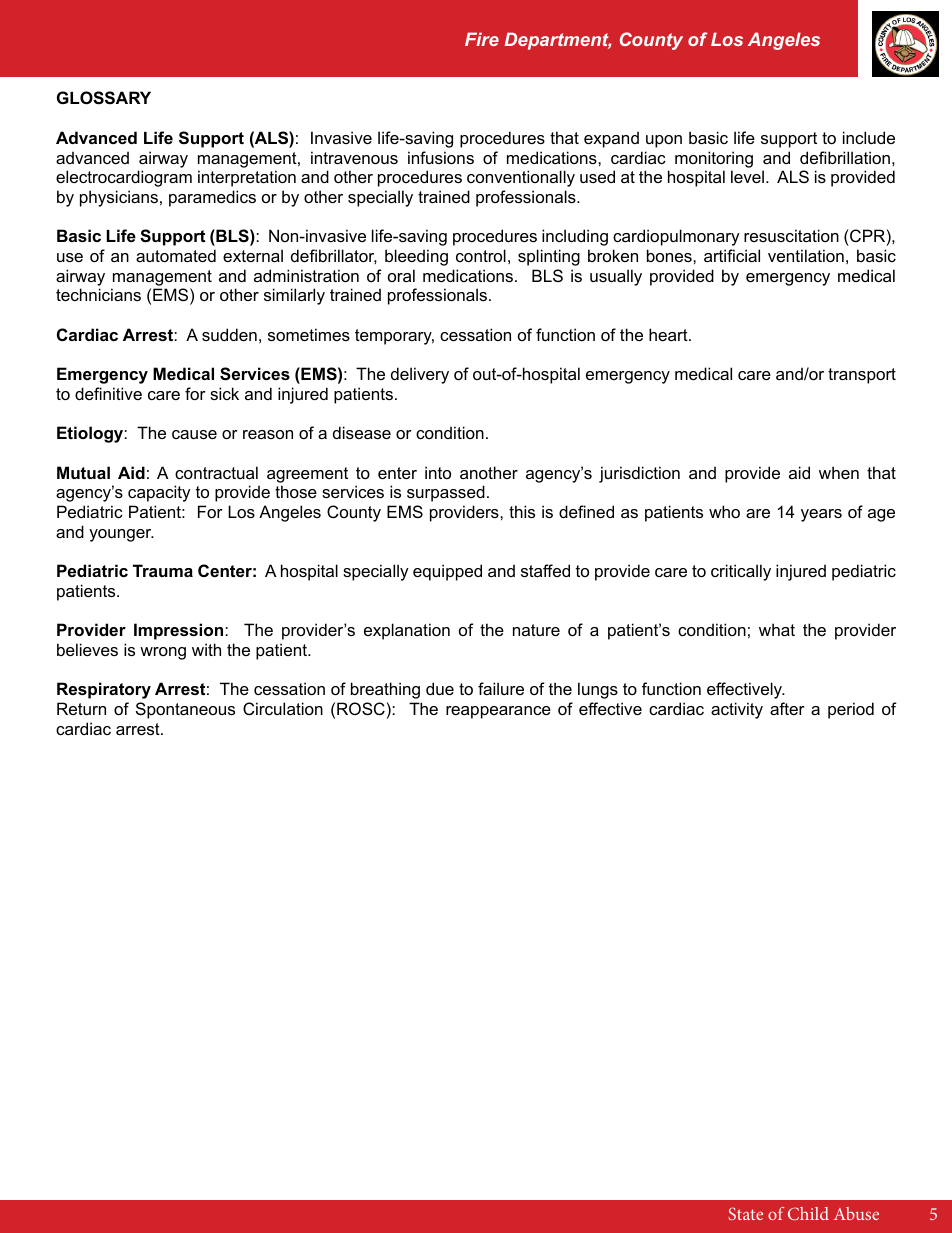 The height and width of the page is (1233, 952). I want to click on into, so click(438, 472).
